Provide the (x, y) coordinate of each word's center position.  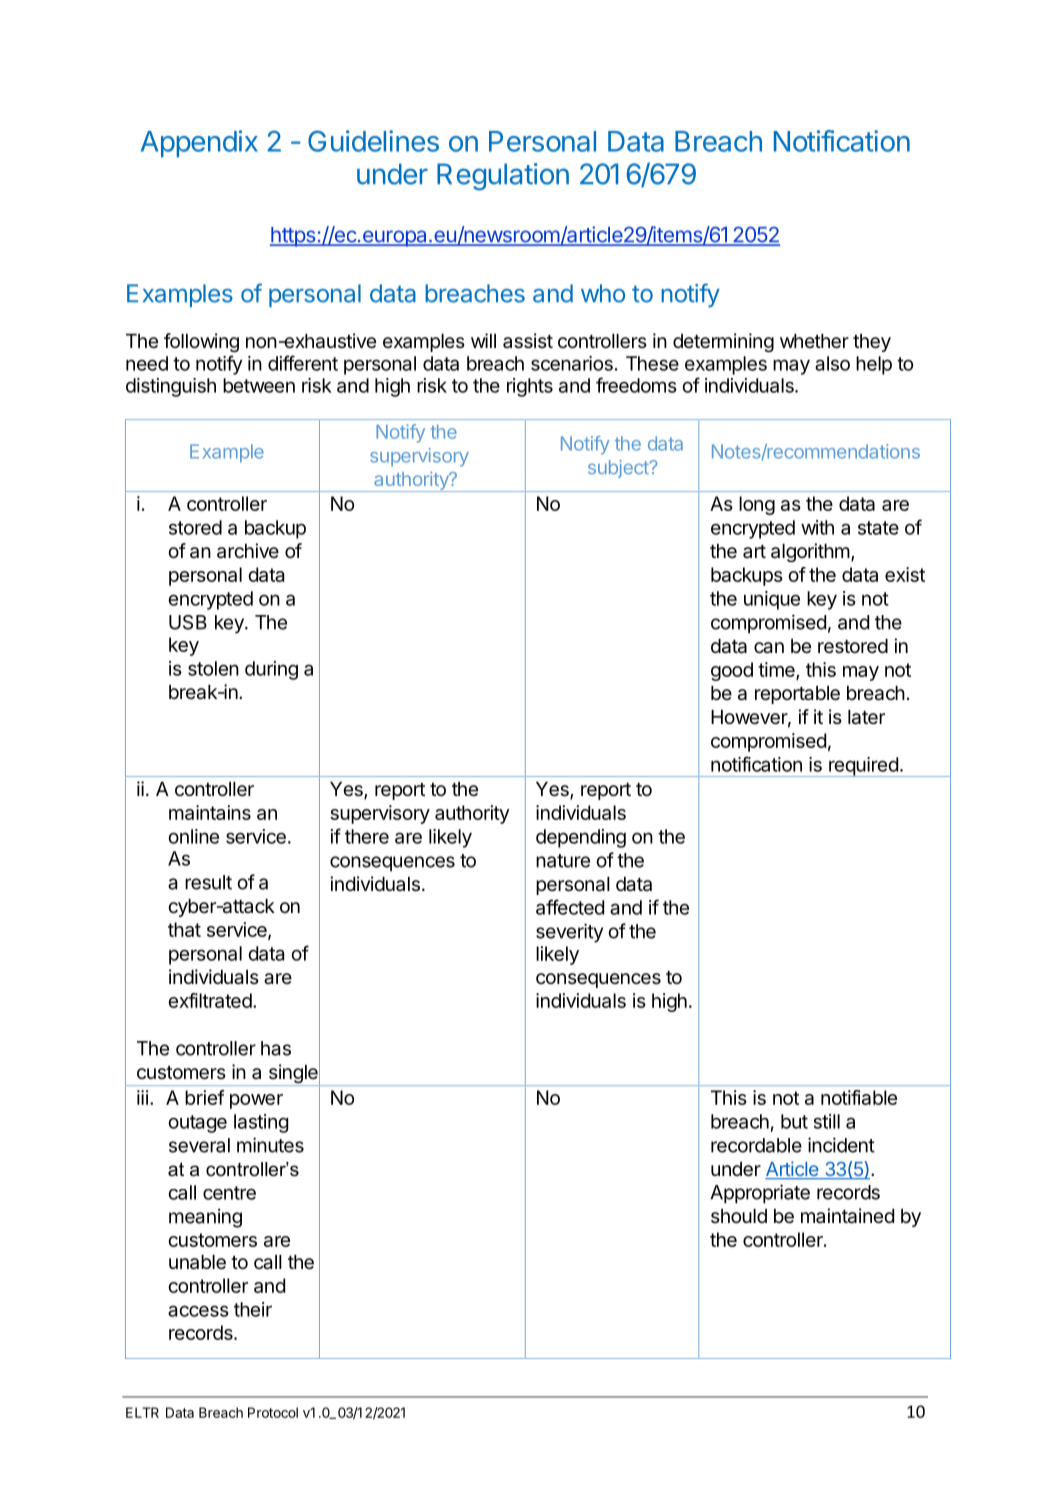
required (863, 767)
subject (618, 469)
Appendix (199, 143)
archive (248, 551)
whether (814, 341)
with (817, 527)
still (827, 1121)
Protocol (273, 1412)
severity (569, 933)
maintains (210, 812)
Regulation (503, 177)
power (256, 1101)
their (253, 1309)
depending (581, 838)
